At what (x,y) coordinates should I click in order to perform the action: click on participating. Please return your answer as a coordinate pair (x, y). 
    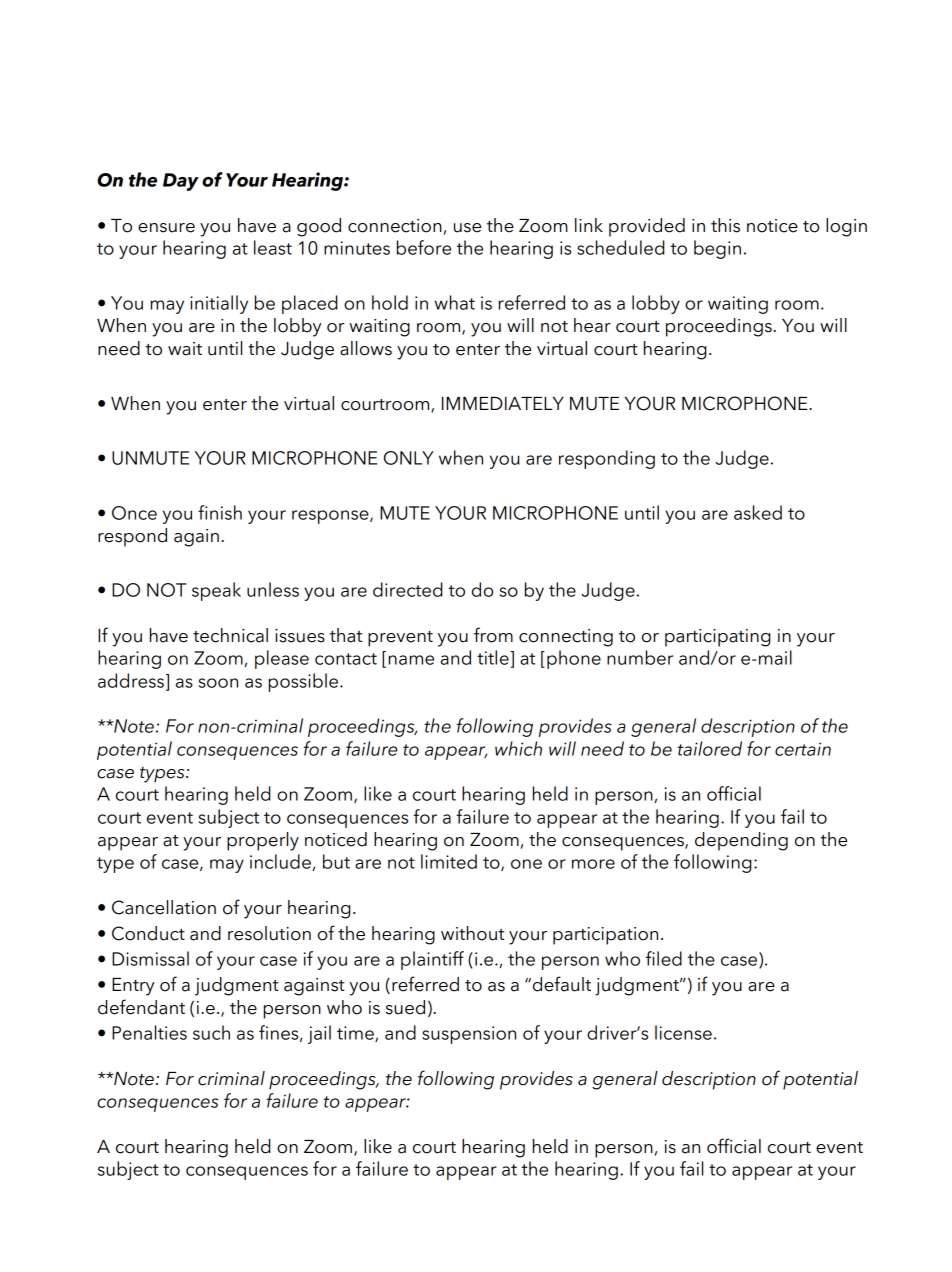
    Looking at the image, I should click on (717, 638).
